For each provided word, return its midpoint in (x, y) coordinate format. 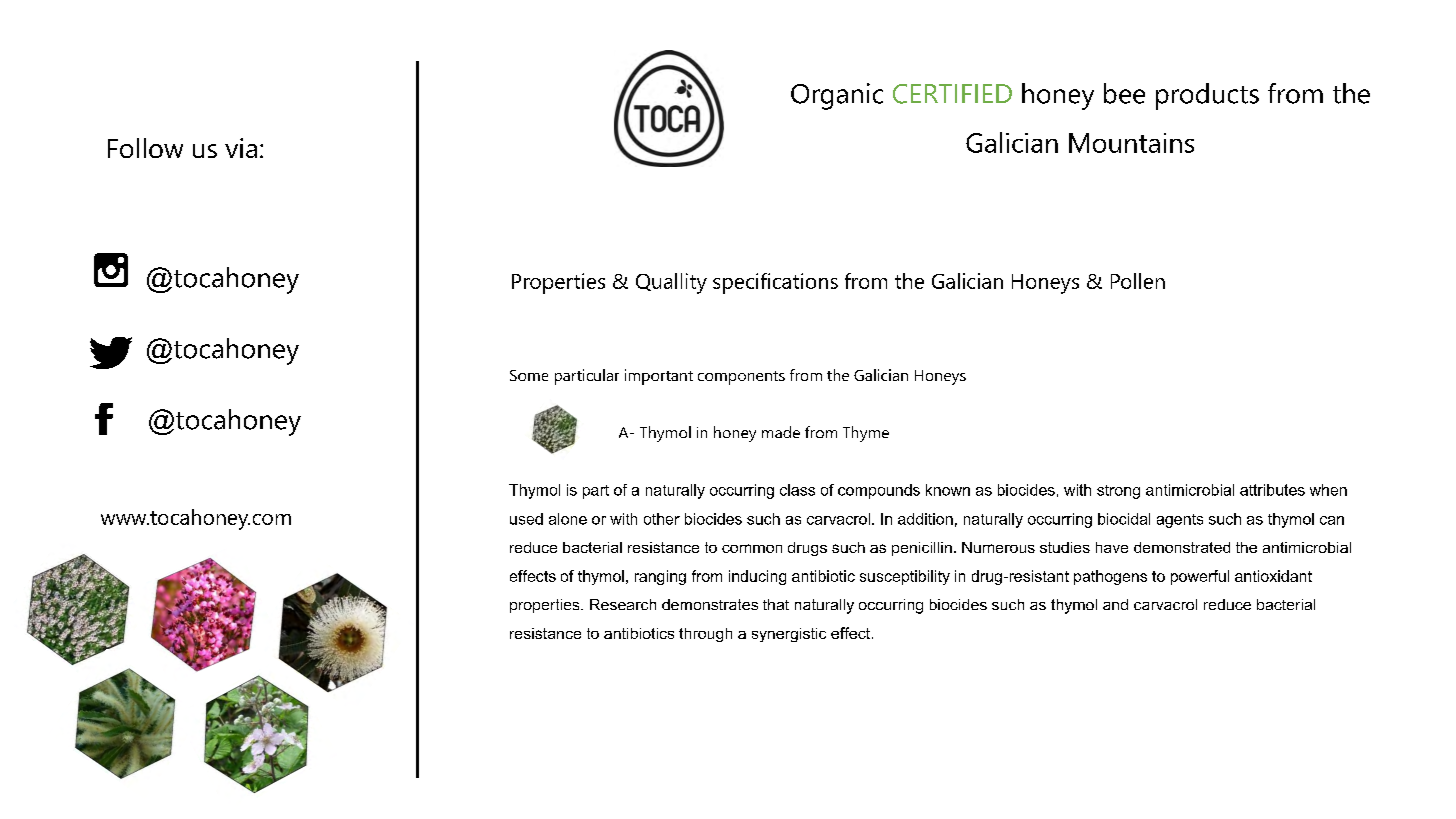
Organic (837, 96)
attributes (1272, 490)
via (241, 148)
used (526, 519)
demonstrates (710, 604)
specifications (775, 283)
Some (529, 375)
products (1207, 96)
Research (623, 604)
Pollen (1138, 281)
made (781, 432)
